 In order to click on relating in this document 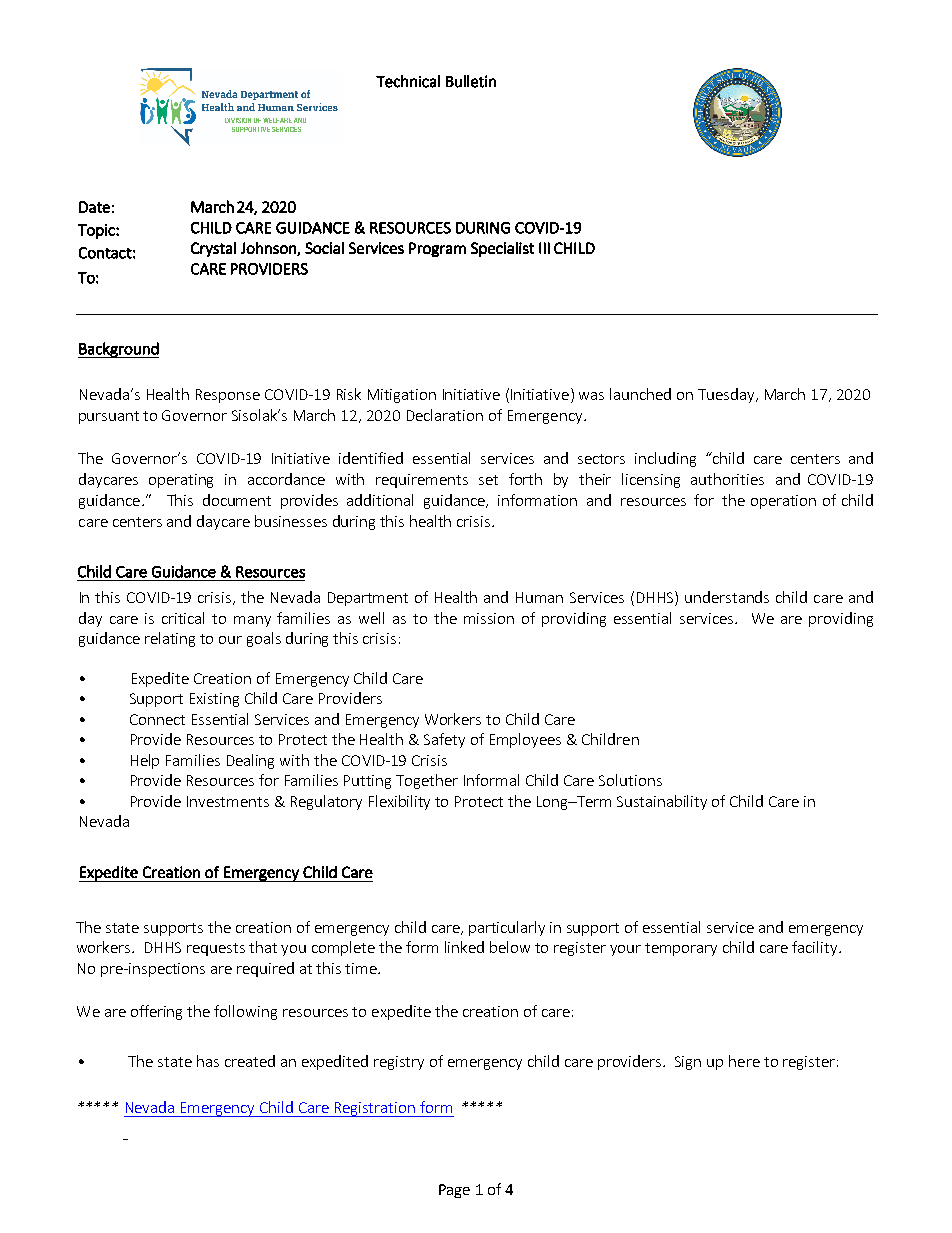, I will do `click(170, 639)`.
